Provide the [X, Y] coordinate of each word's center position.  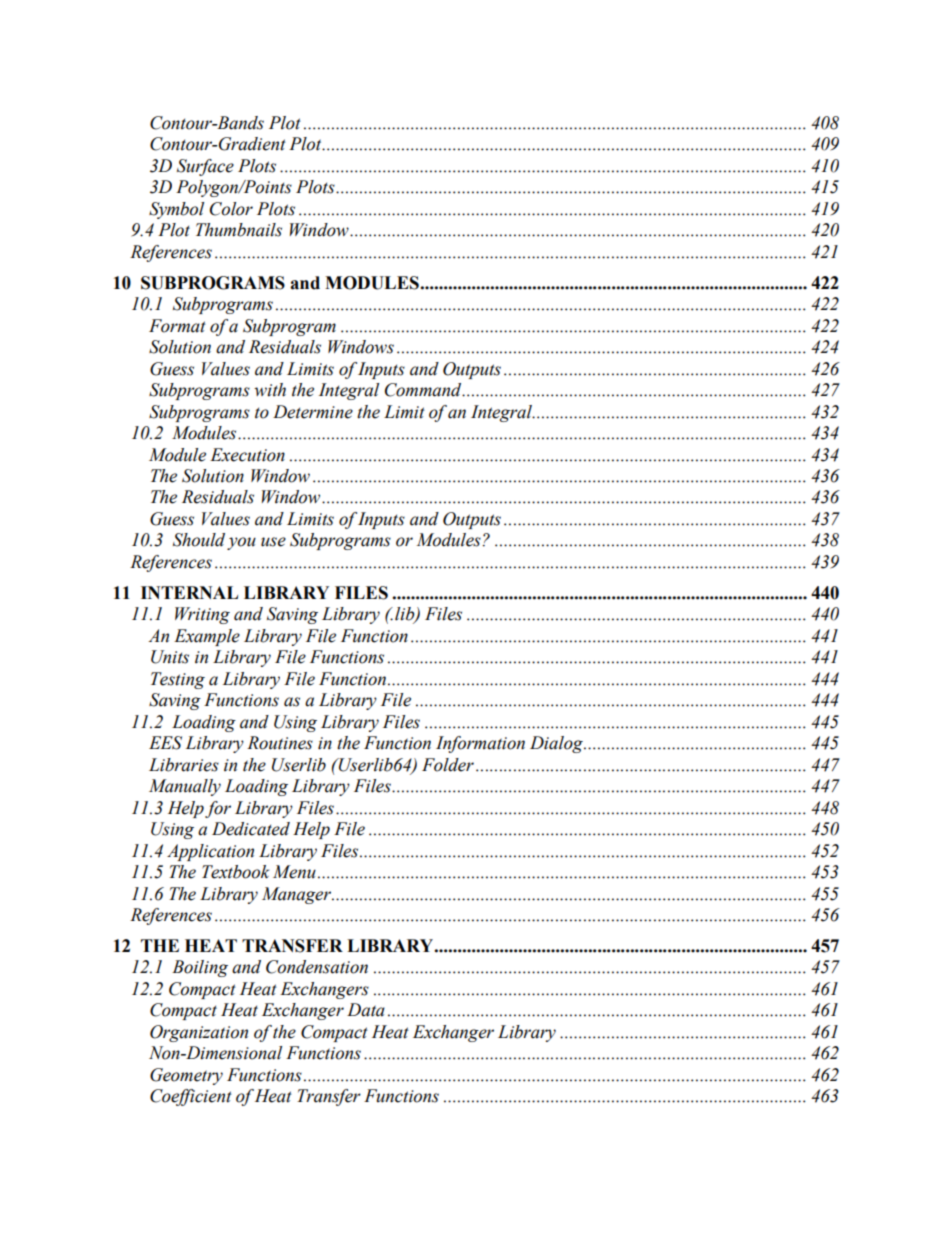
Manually [185, 787]
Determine [313, 412]
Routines [280, 743]
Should [199, 540]
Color [231, 209]
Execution [247, 455]
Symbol [176, 210]
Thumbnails [239, 230]
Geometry [186, 1076]
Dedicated [251, 829]
